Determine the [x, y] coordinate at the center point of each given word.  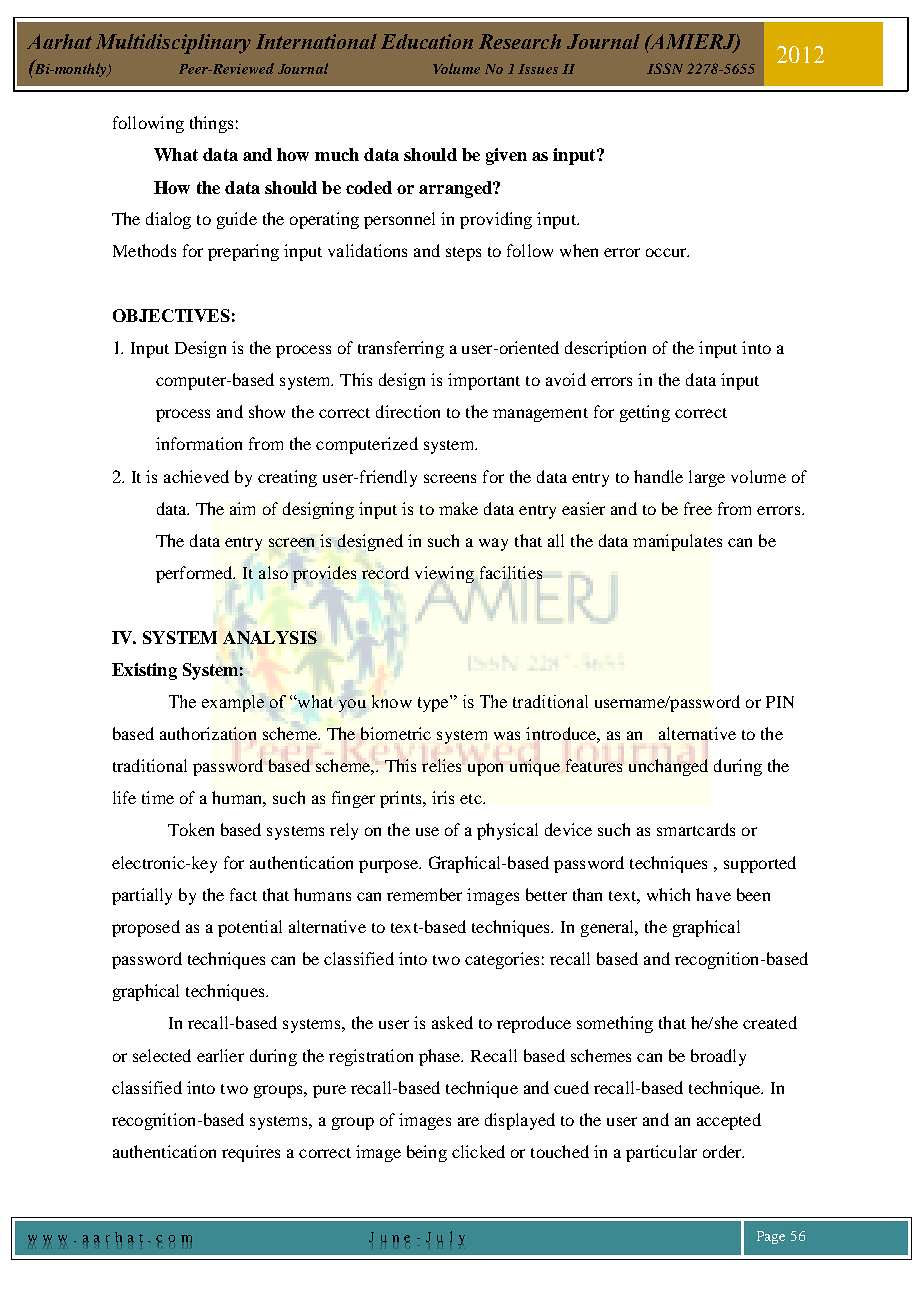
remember [424, 894]
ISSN [665, 68]
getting [645, 413]
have [713, 894]
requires [251, 1153]
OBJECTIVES [171, 315]
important [484, 381]
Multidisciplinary [173, 44]
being [427, 1153]
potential [250, 928]
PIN [780, 702]
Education [427, 41]
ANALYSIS [270, 637]
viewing [444, 574]
